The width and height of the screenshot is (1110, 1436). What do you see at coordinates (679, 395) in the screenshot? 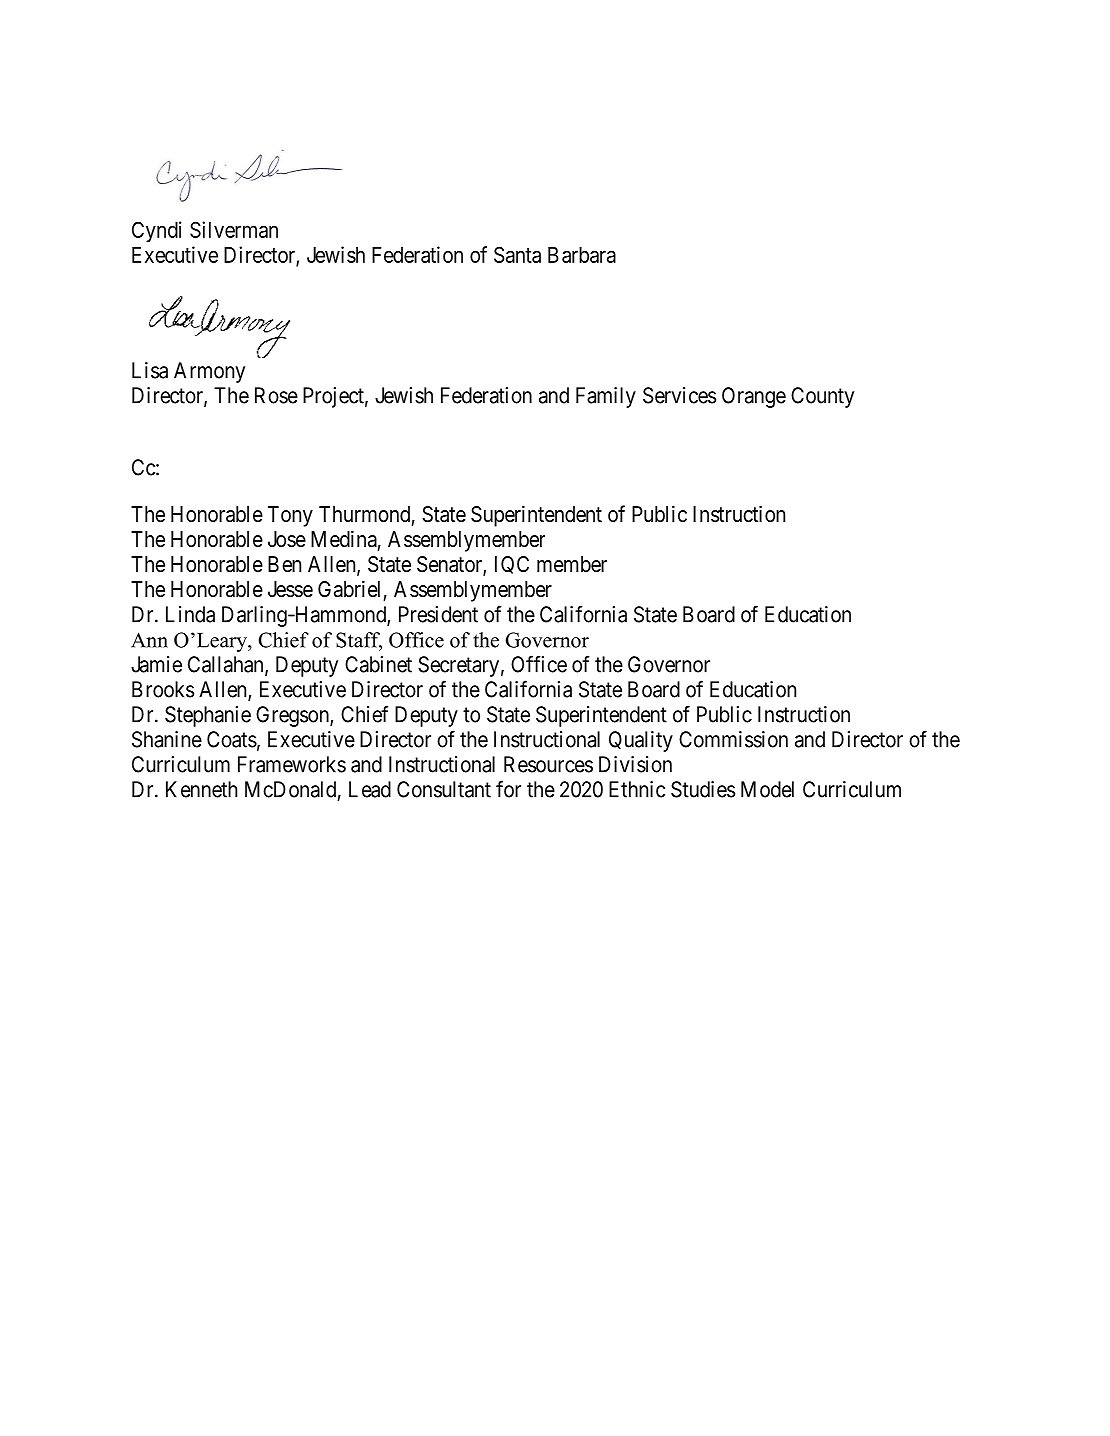
I see `Services` at bounding box center [679, 395].
